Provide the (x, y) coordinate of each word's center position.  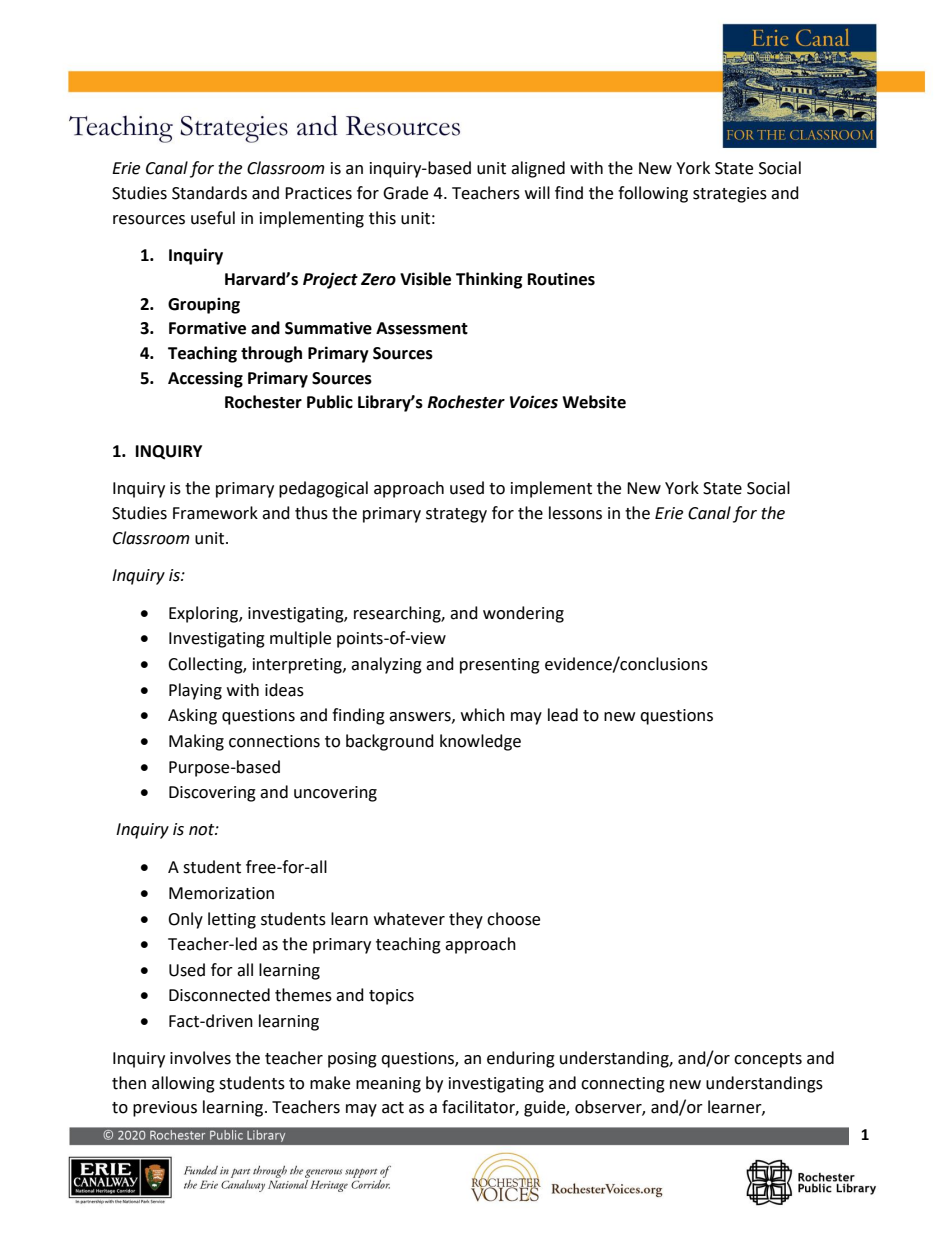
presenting (500, 666)
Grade (405, 193)
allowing (183, 1084)
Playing (195, 691)
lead (563, 715)
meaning (388, 1085)
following (653, 194)
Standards (209, 193)
